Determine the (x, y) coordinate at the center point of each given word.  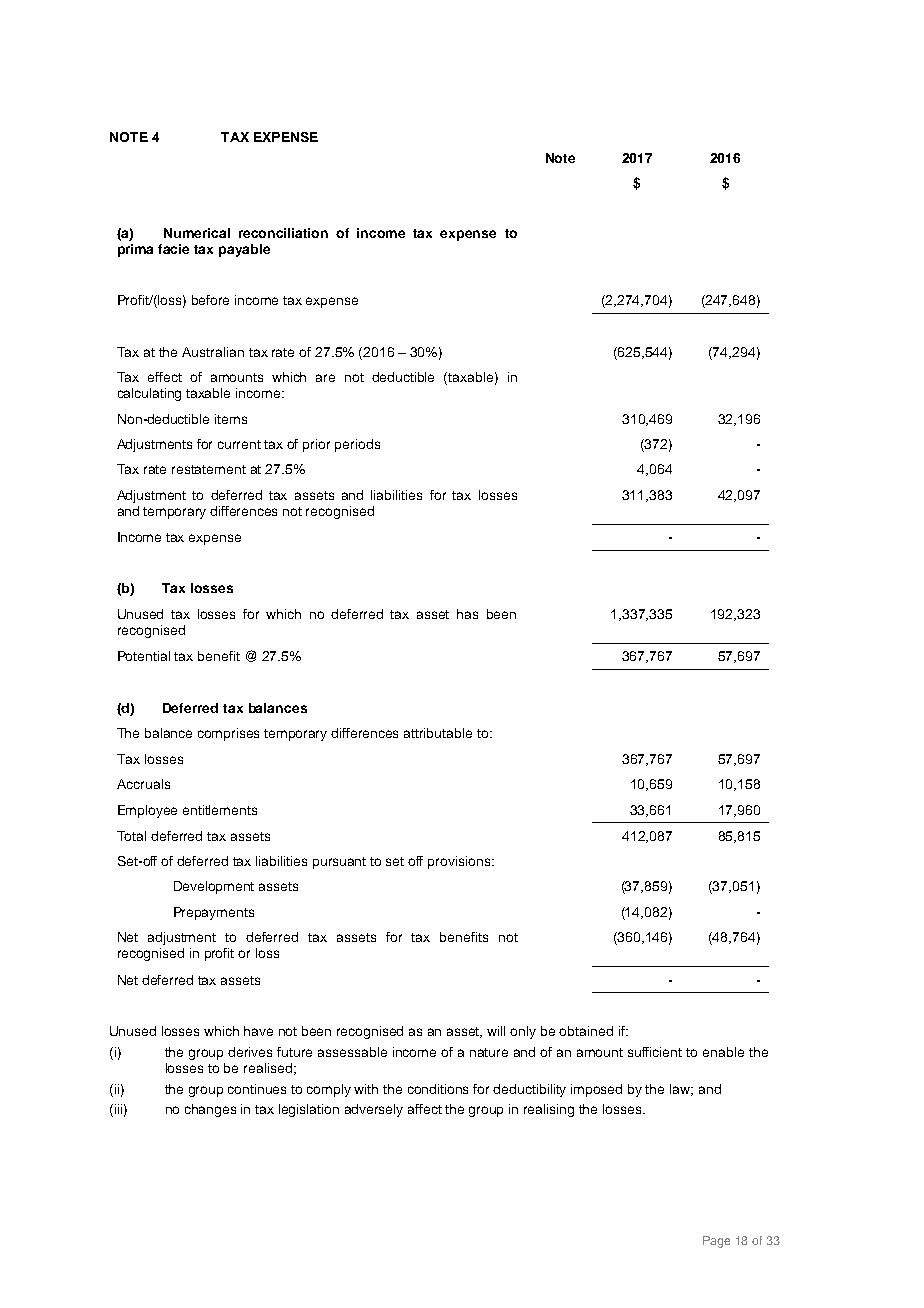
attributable (438, 733)
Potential (144, 656)
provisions (460, 862)
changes (210, 1110)
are (325, 378)
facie (173, 249)
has (467, 614)
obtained (586, 1031)
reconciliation (283, 233)
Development (214, 887)
